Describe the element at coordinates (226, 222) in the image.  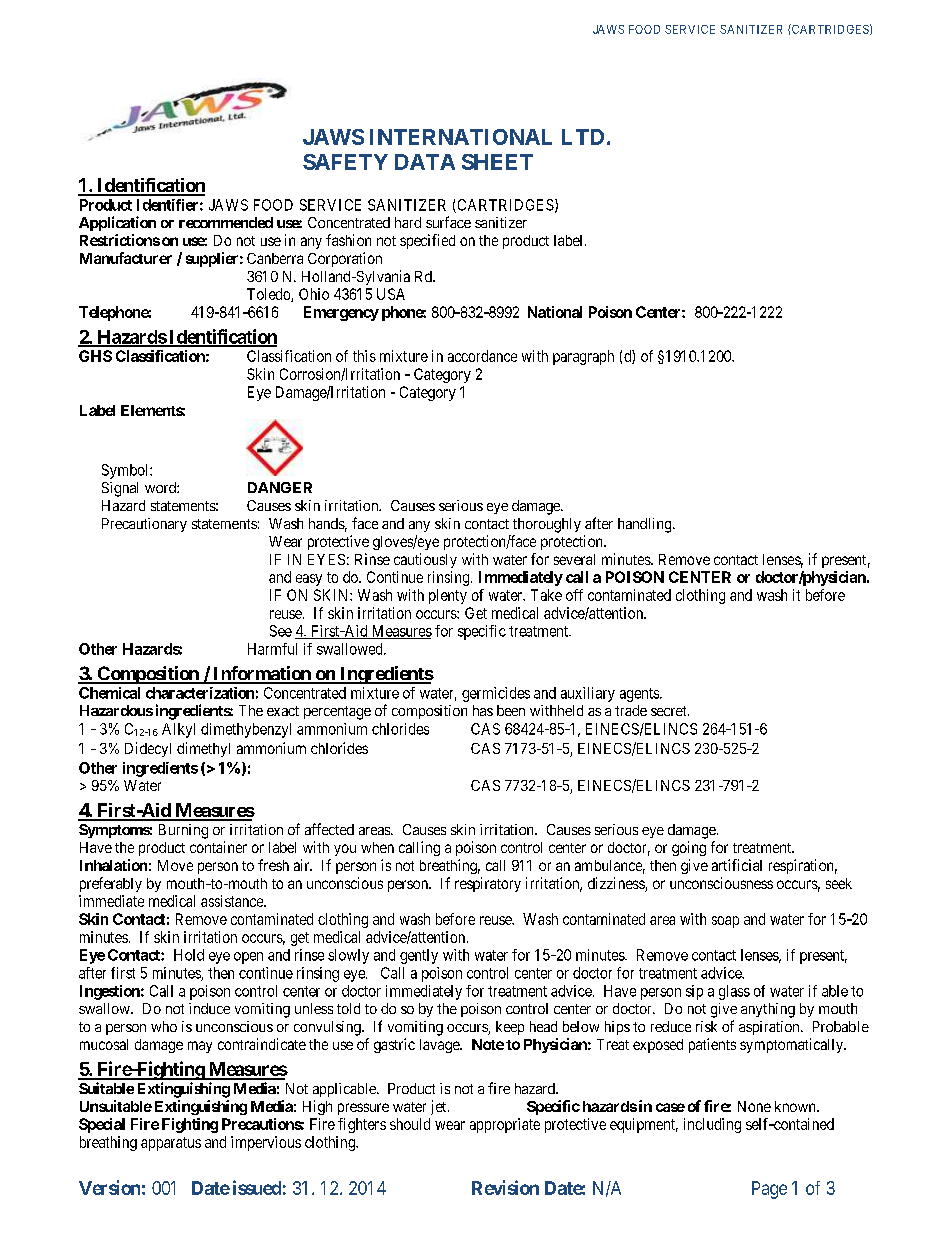
I see `recommended` at that location.
